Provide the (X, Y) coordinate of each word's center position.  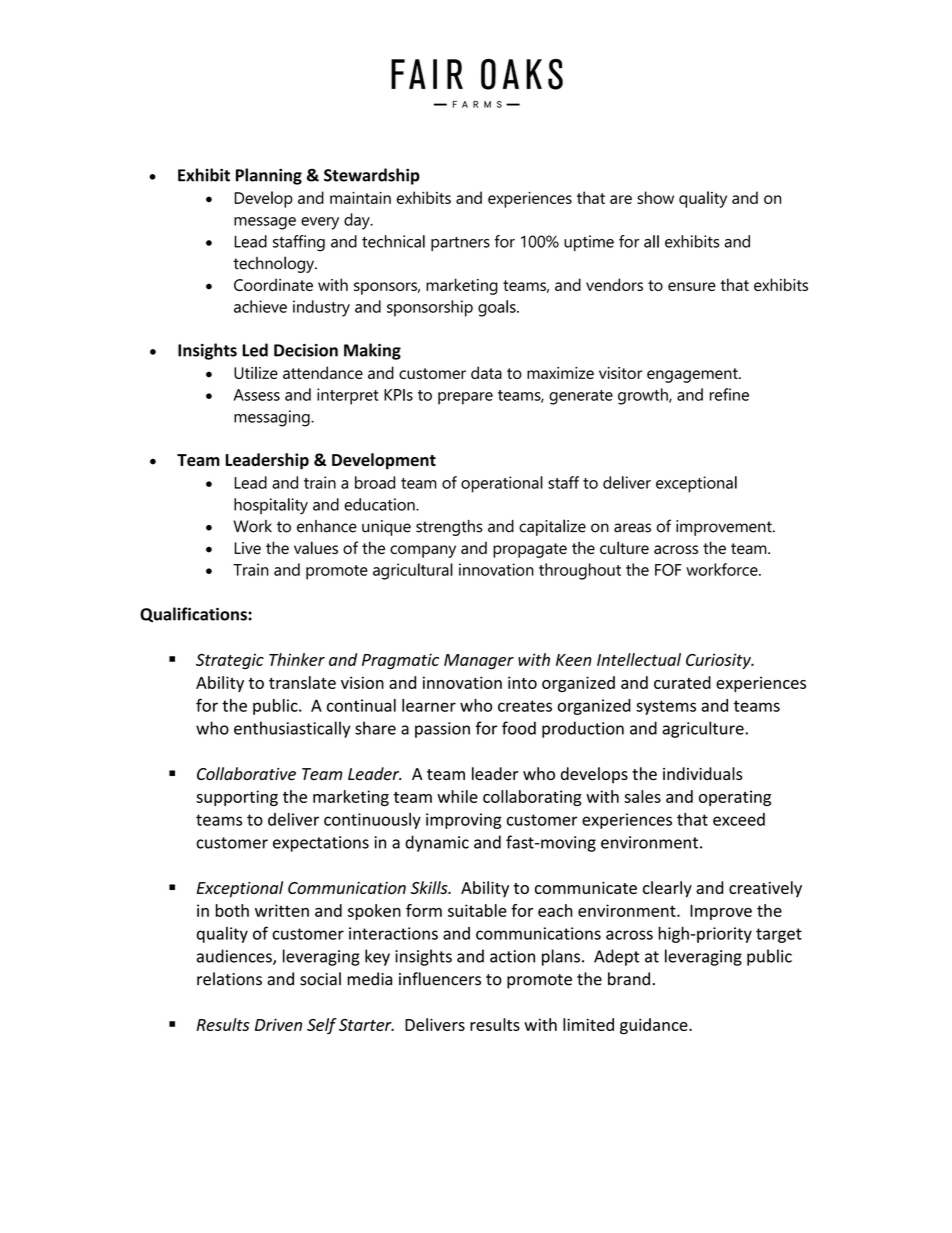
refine (729, 394)
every (320, 223)
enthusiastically (292, 729)
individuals (703, 773)
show (655, 197)
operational (502, 484)
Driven (278, 1024)
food (519, 728)
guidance (655, 1026)
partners (460, 244)
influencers (440, 979)
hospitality (271, 506)
